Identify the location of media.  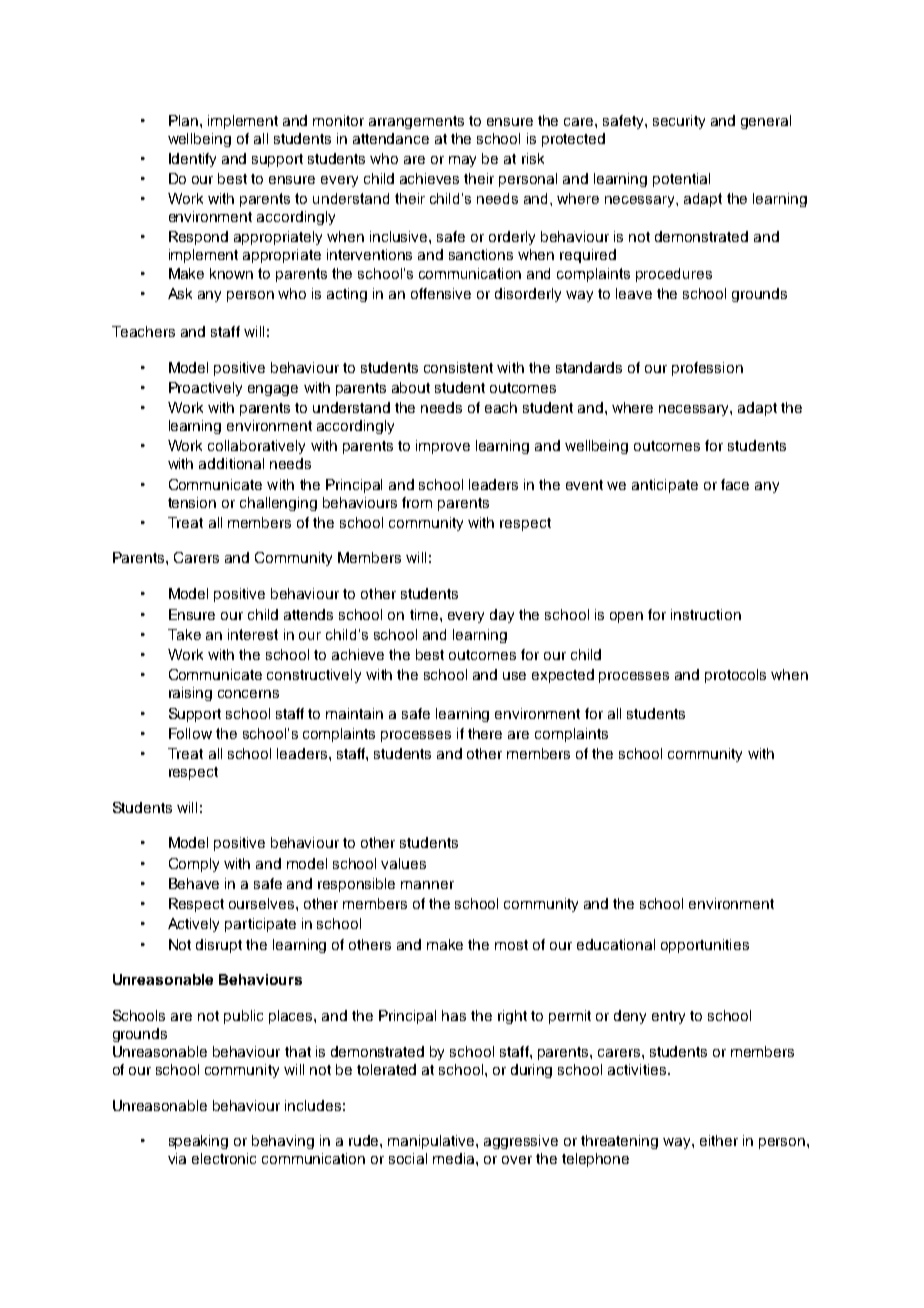
(455, 1158).
